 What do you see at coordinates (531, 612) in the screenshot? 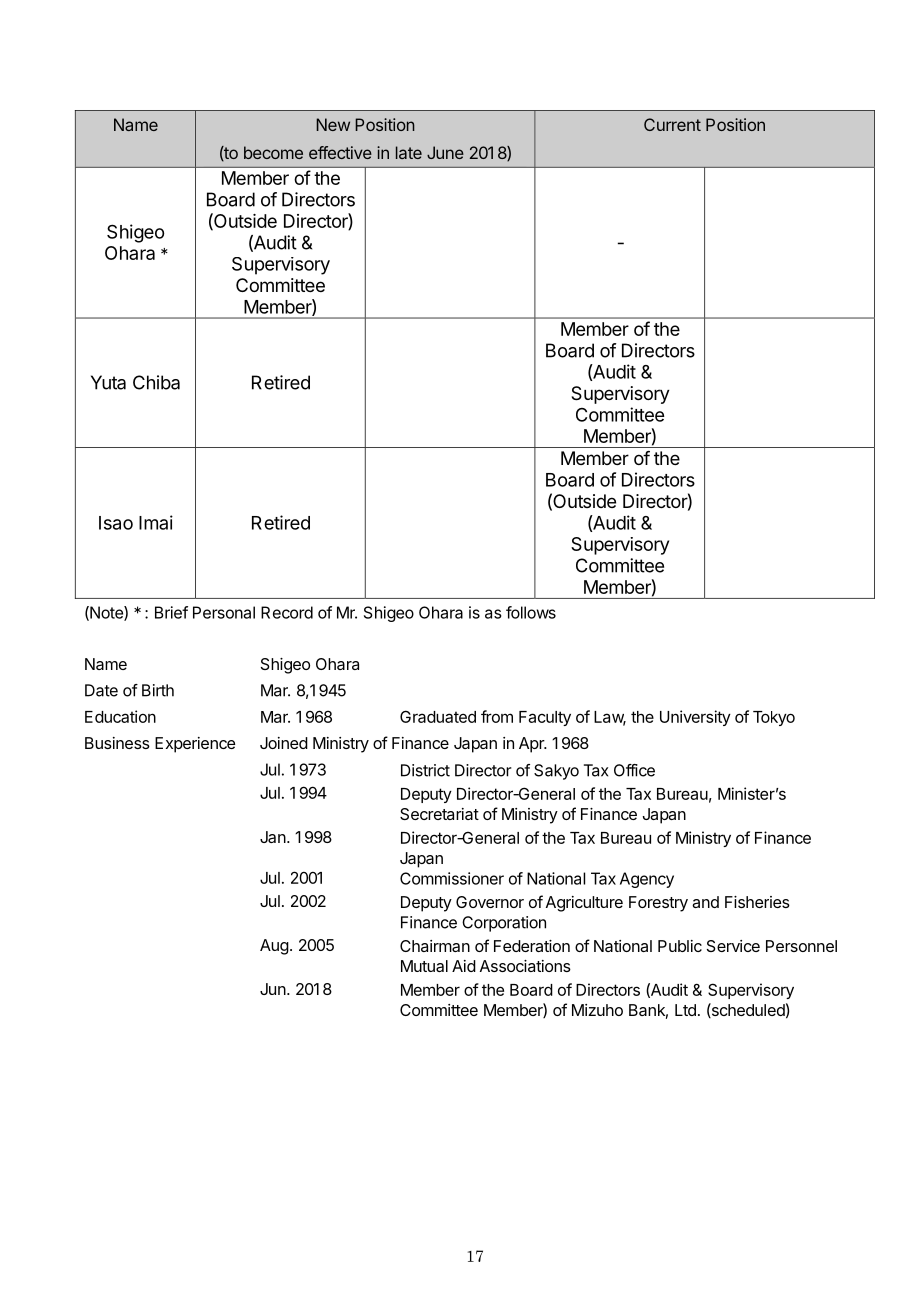
I see `follows` at bounding box center [531, 612].
